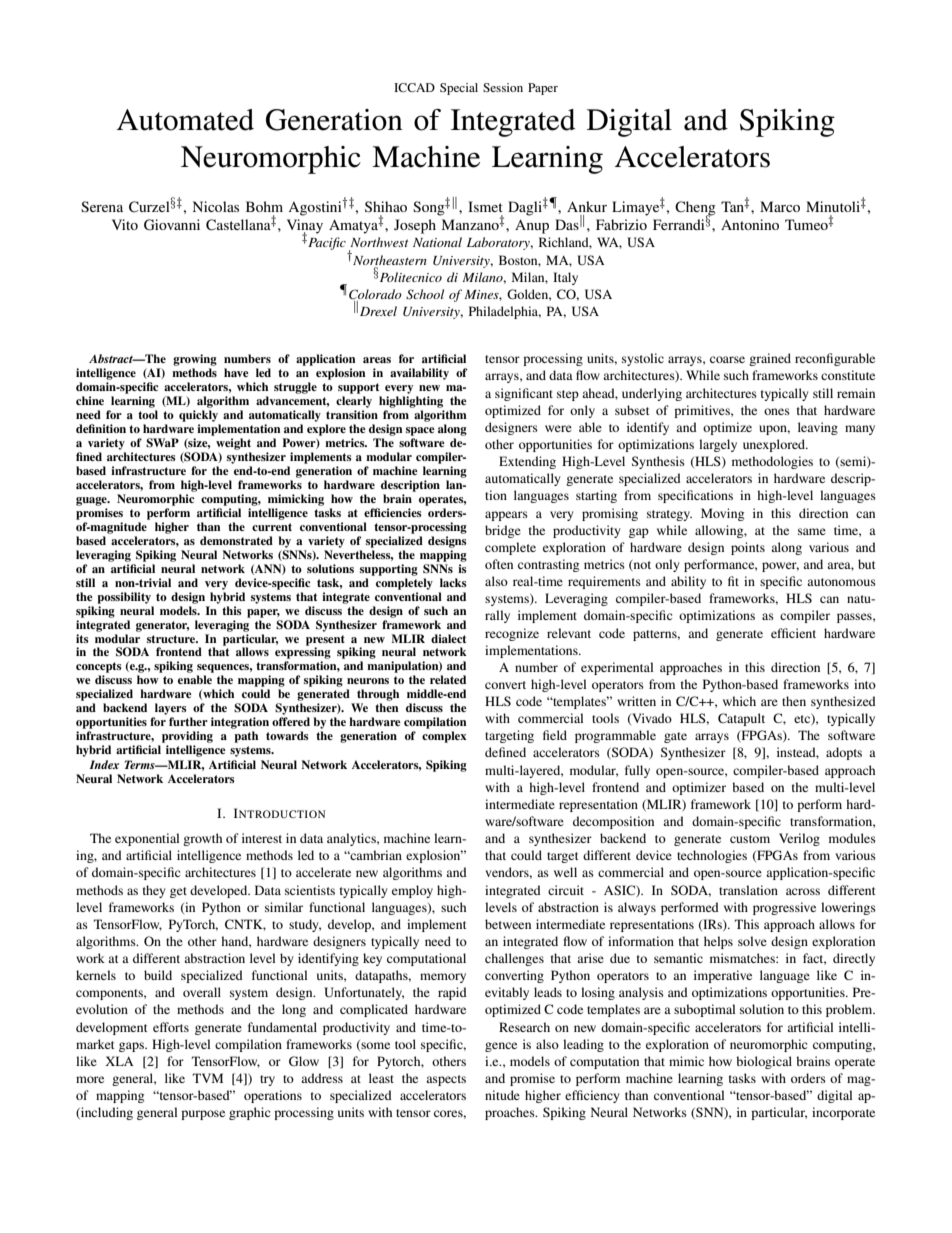 Image resolution: width=952 pixels, height=1233 pixels. I want to click on Marco, so click(780, 206).
